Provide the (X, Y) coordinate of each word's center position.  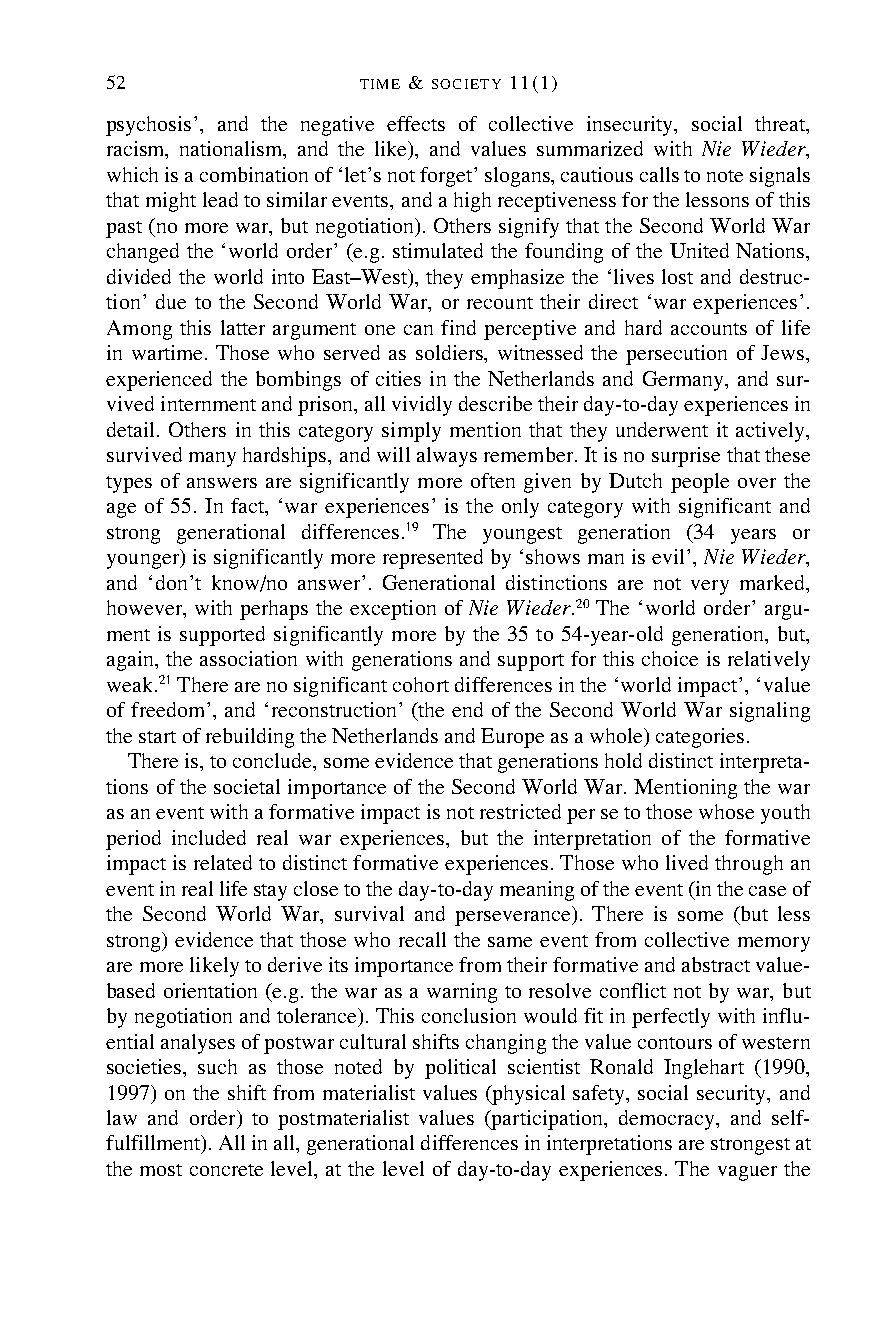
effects (416, 123)
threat (781, 123)
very (710, 587)
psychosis (148, 126)
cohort (421, 684)
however (146, 609)
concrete (226, 1170)
